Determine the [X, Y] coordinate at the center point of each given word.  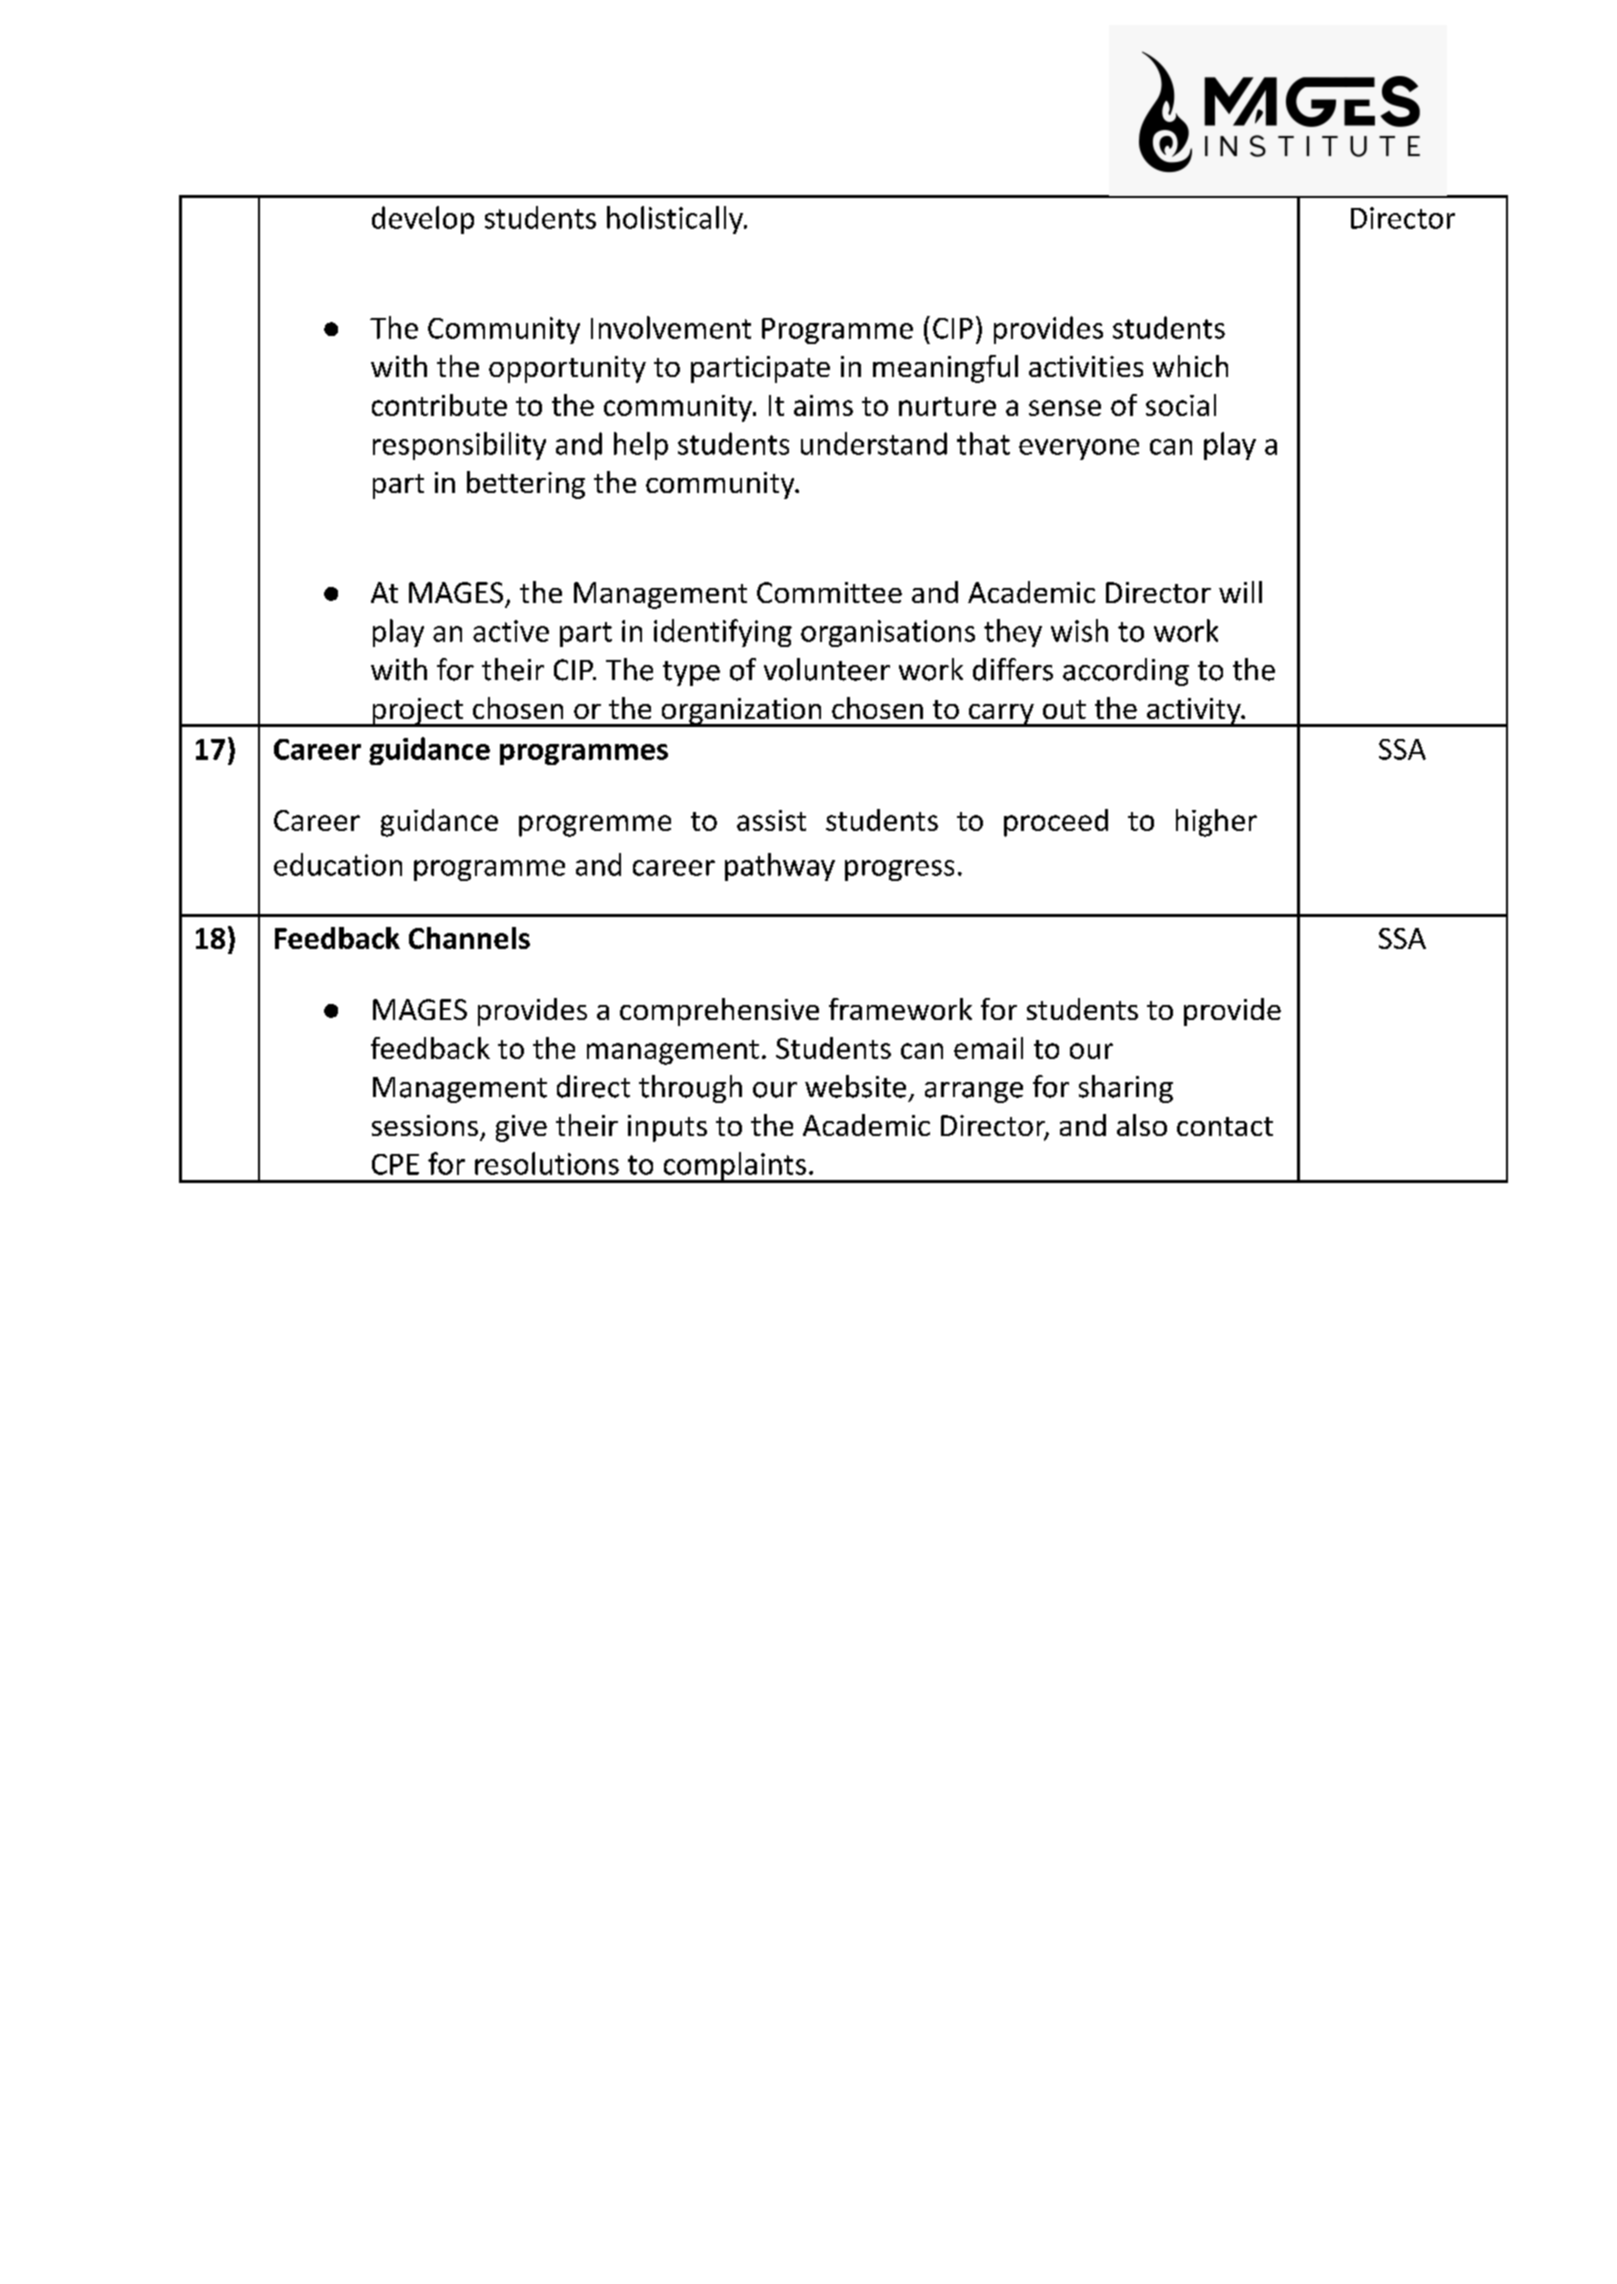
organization [741, 712]
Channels [469, 938]
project [417, 712]
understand [874, 443]
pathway [780, 867]
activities [1086, 366]
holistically [676, 220]
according [1126, 672]
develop [423, 220]
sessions [425, 1125]
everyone [1079, 449]
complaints [734, 1167]
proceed [1056, 823]
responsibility [459, 446]
